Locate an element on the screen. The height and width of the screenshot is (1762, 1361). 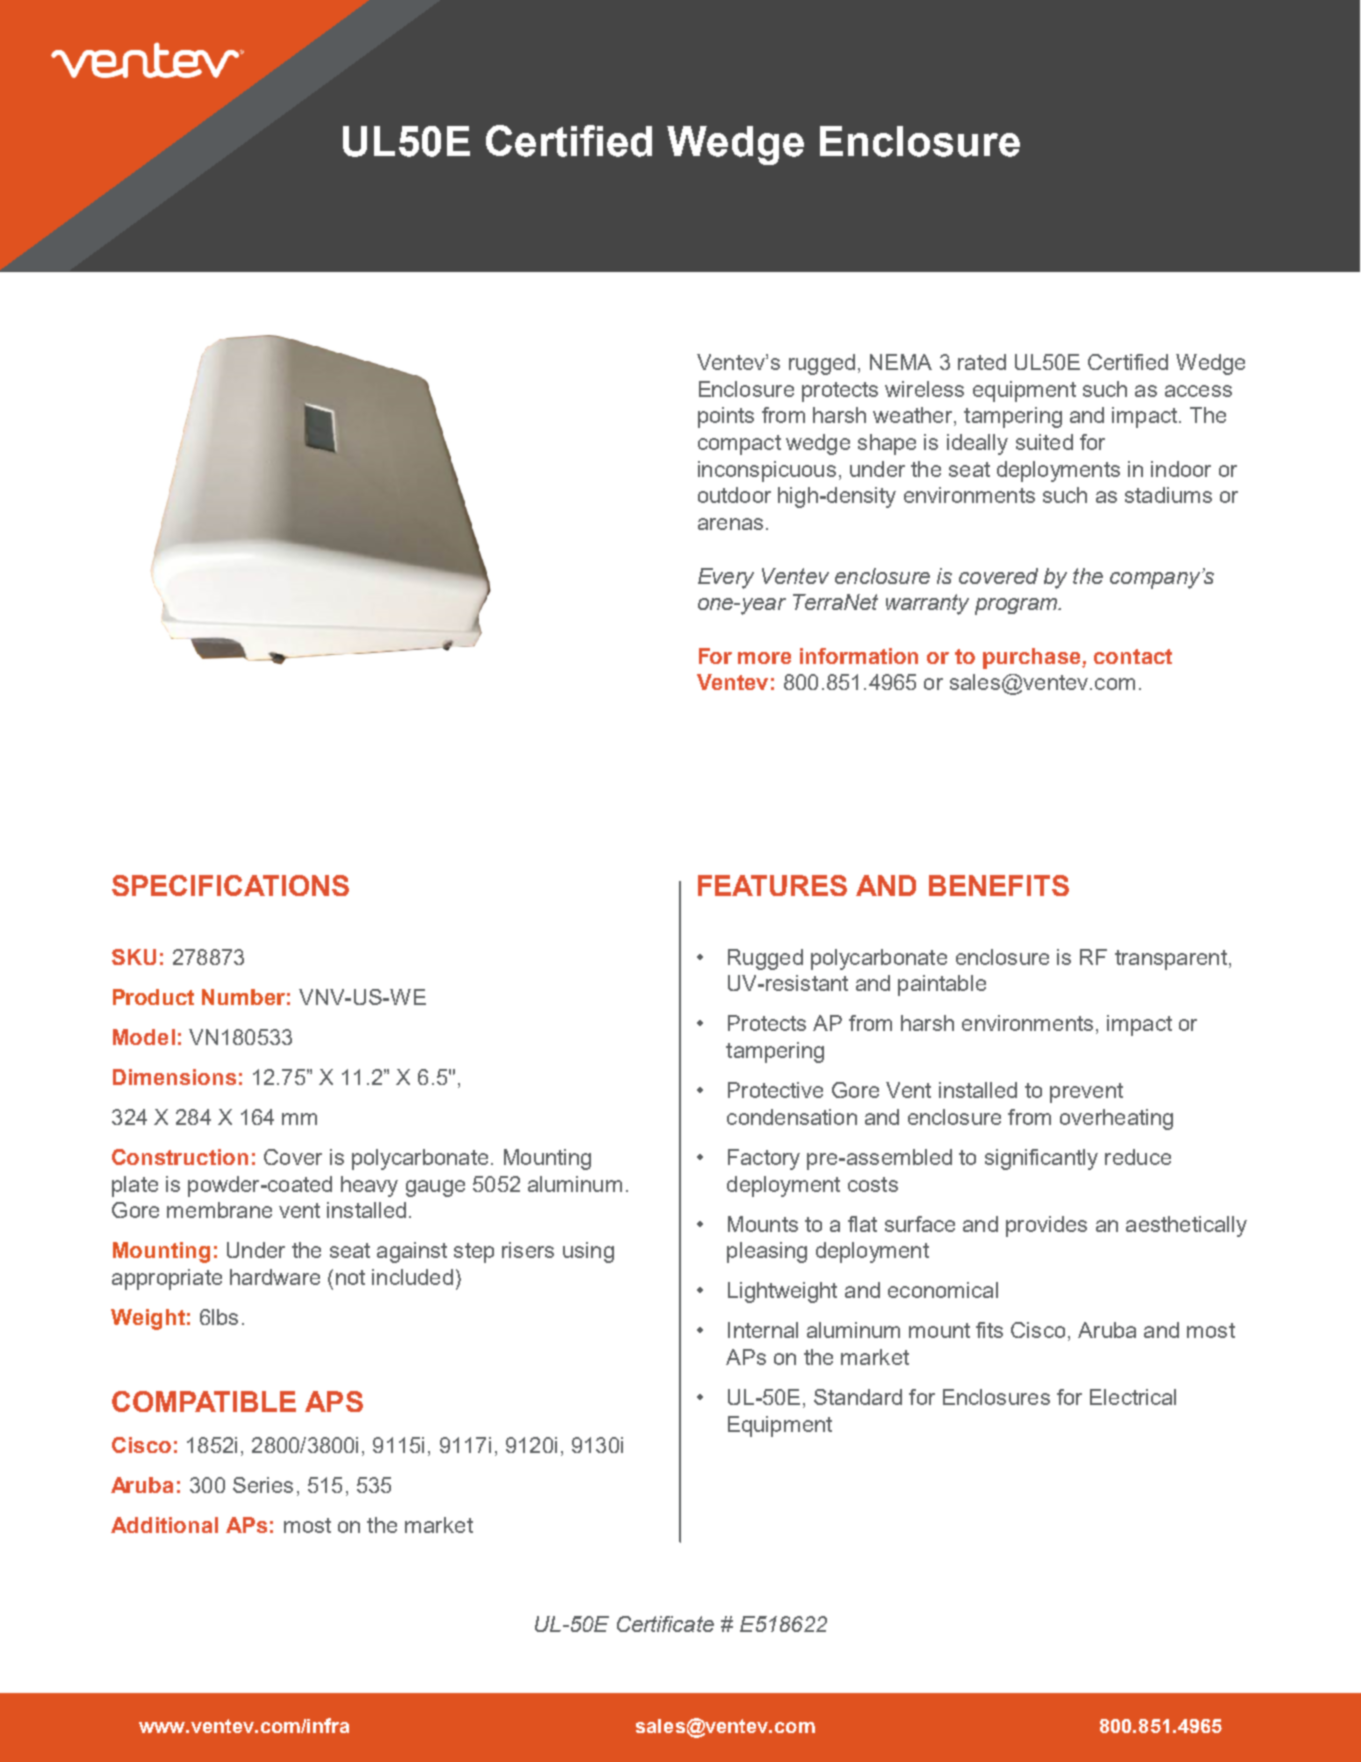
suited is located at coordinates (1044, 442).
